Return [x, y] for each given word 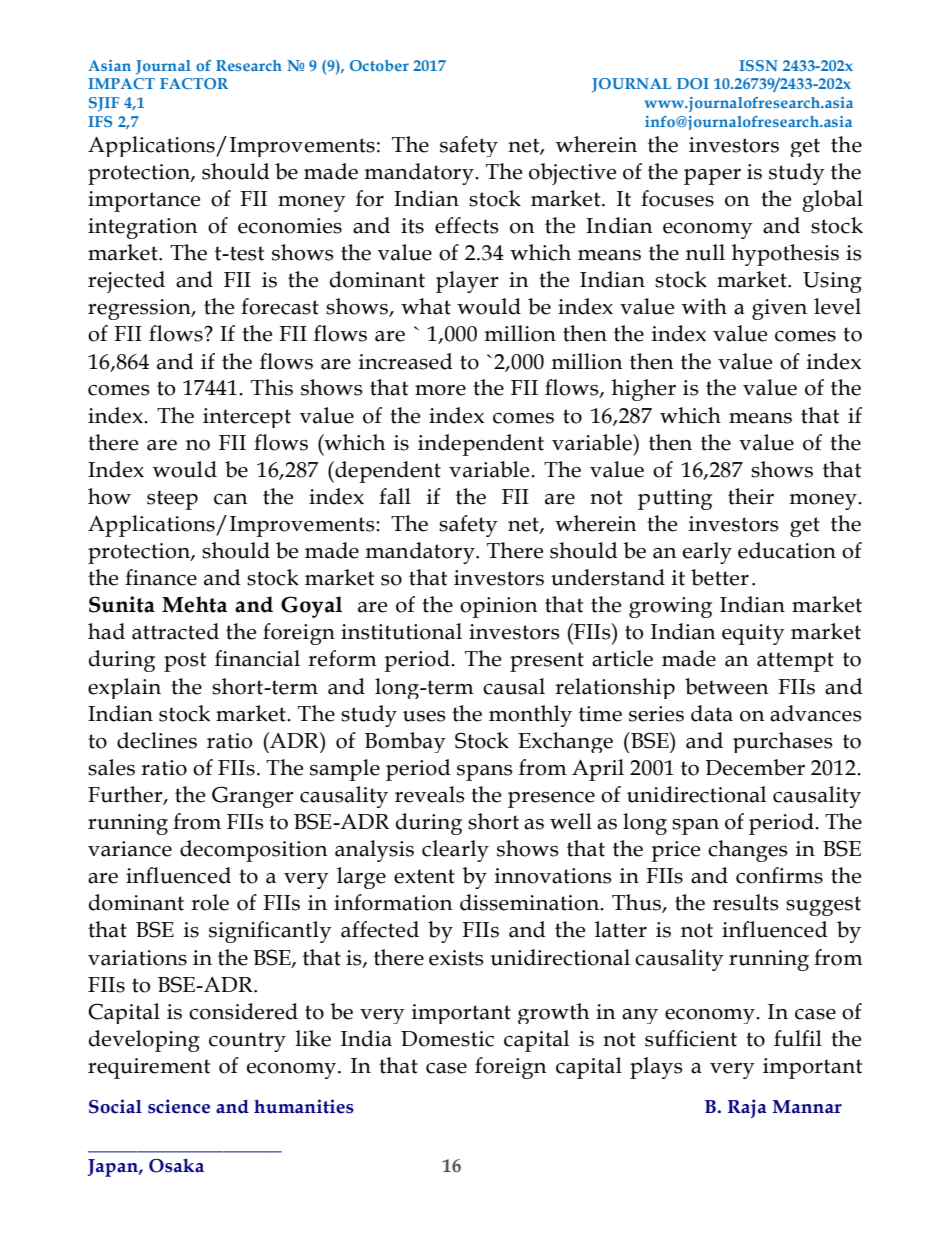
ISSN [758, 65]
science [179, 1106]
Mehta [194, 604]
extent [424, 876]
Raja [747, 1108]
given [779, 309]
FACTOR [194, 83]
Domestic [447, 1039]
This [272, 387]
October [379, 65]
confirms [779, 875]
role [210, 902]
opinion [499, 607]
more [440, 390]
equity [753, 634]
